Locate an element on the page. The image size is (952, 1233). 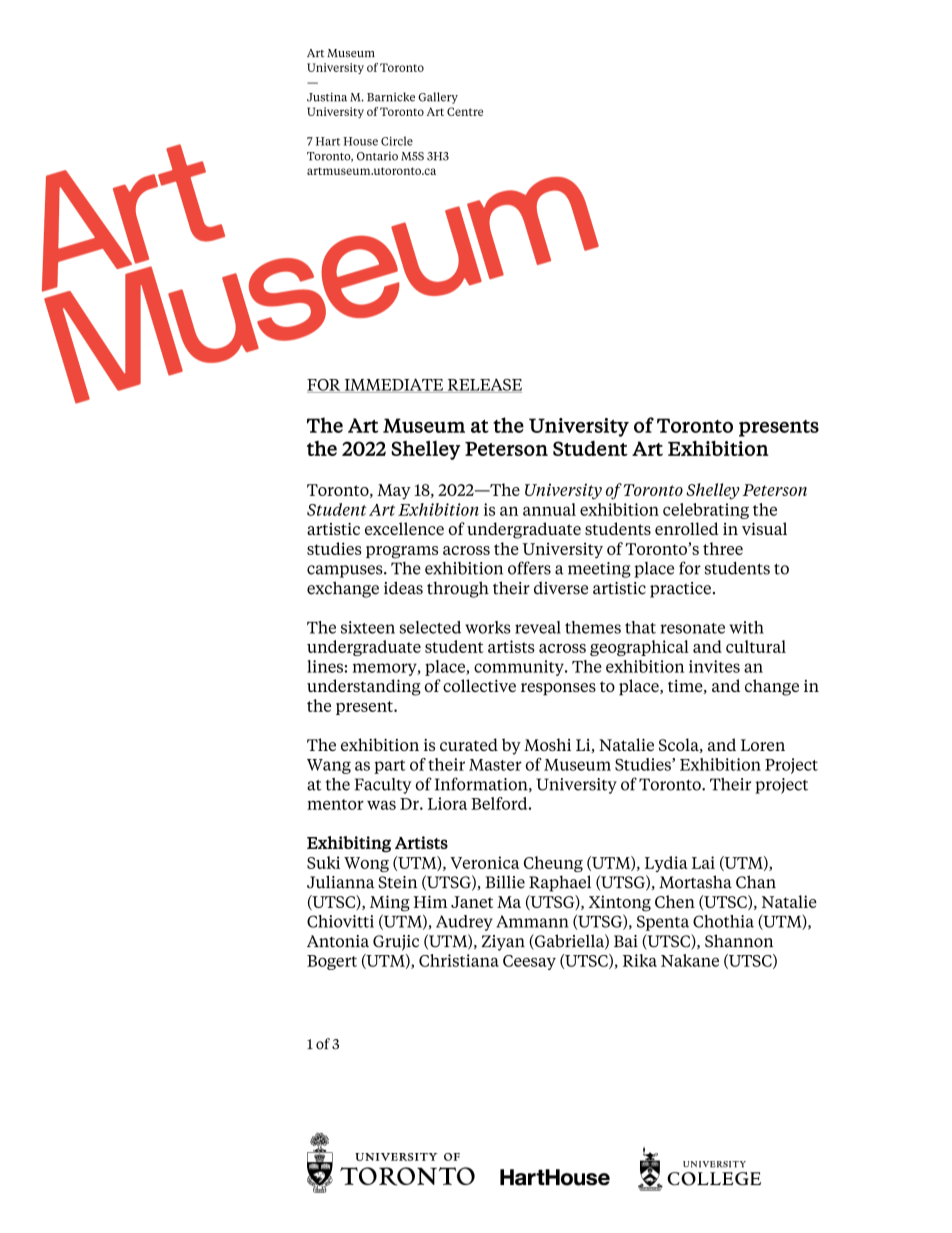
Gallery is located at coordinates (438, 98).
